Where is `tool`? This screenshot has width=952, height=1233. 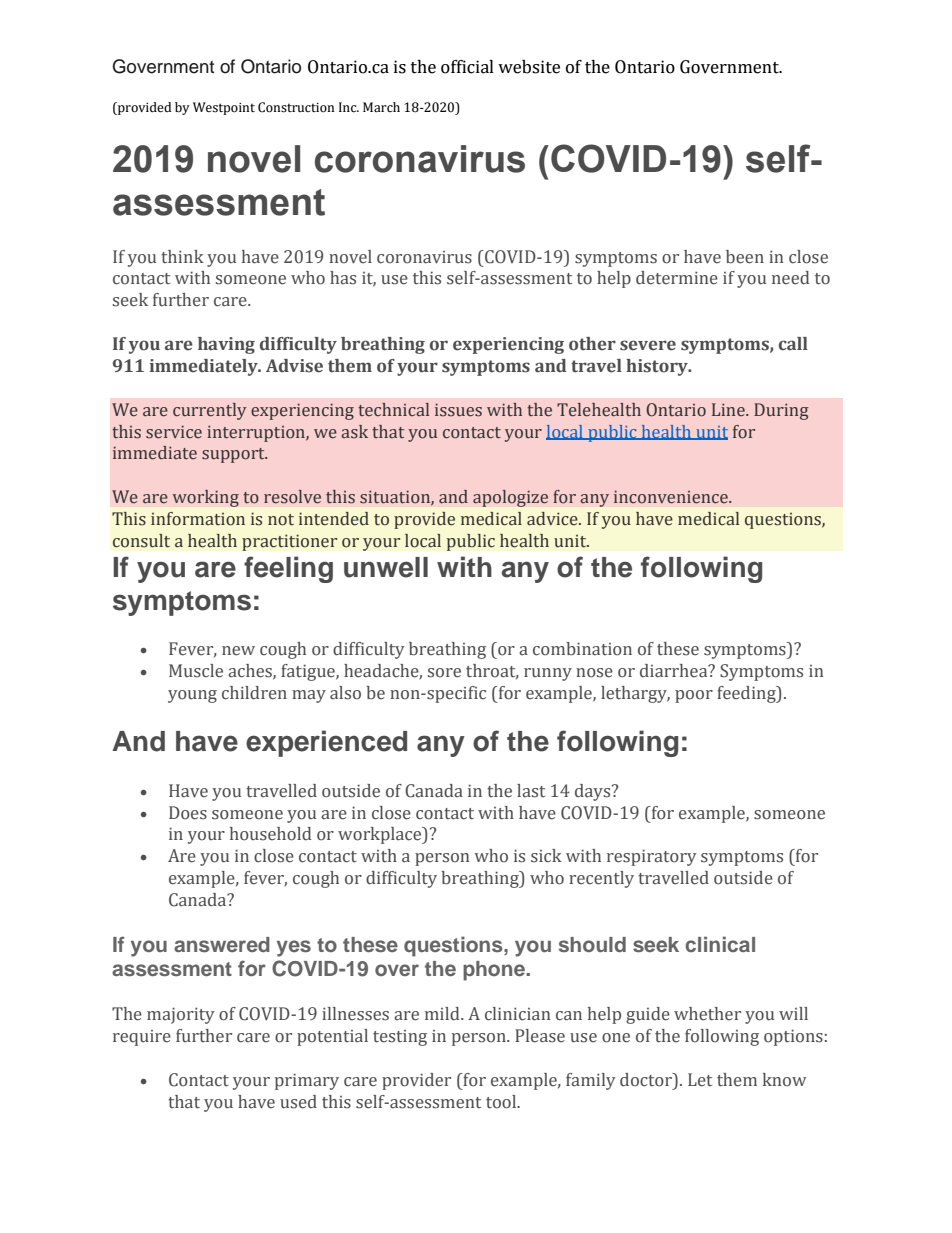 tool is located at coordinates (502, 1102).
